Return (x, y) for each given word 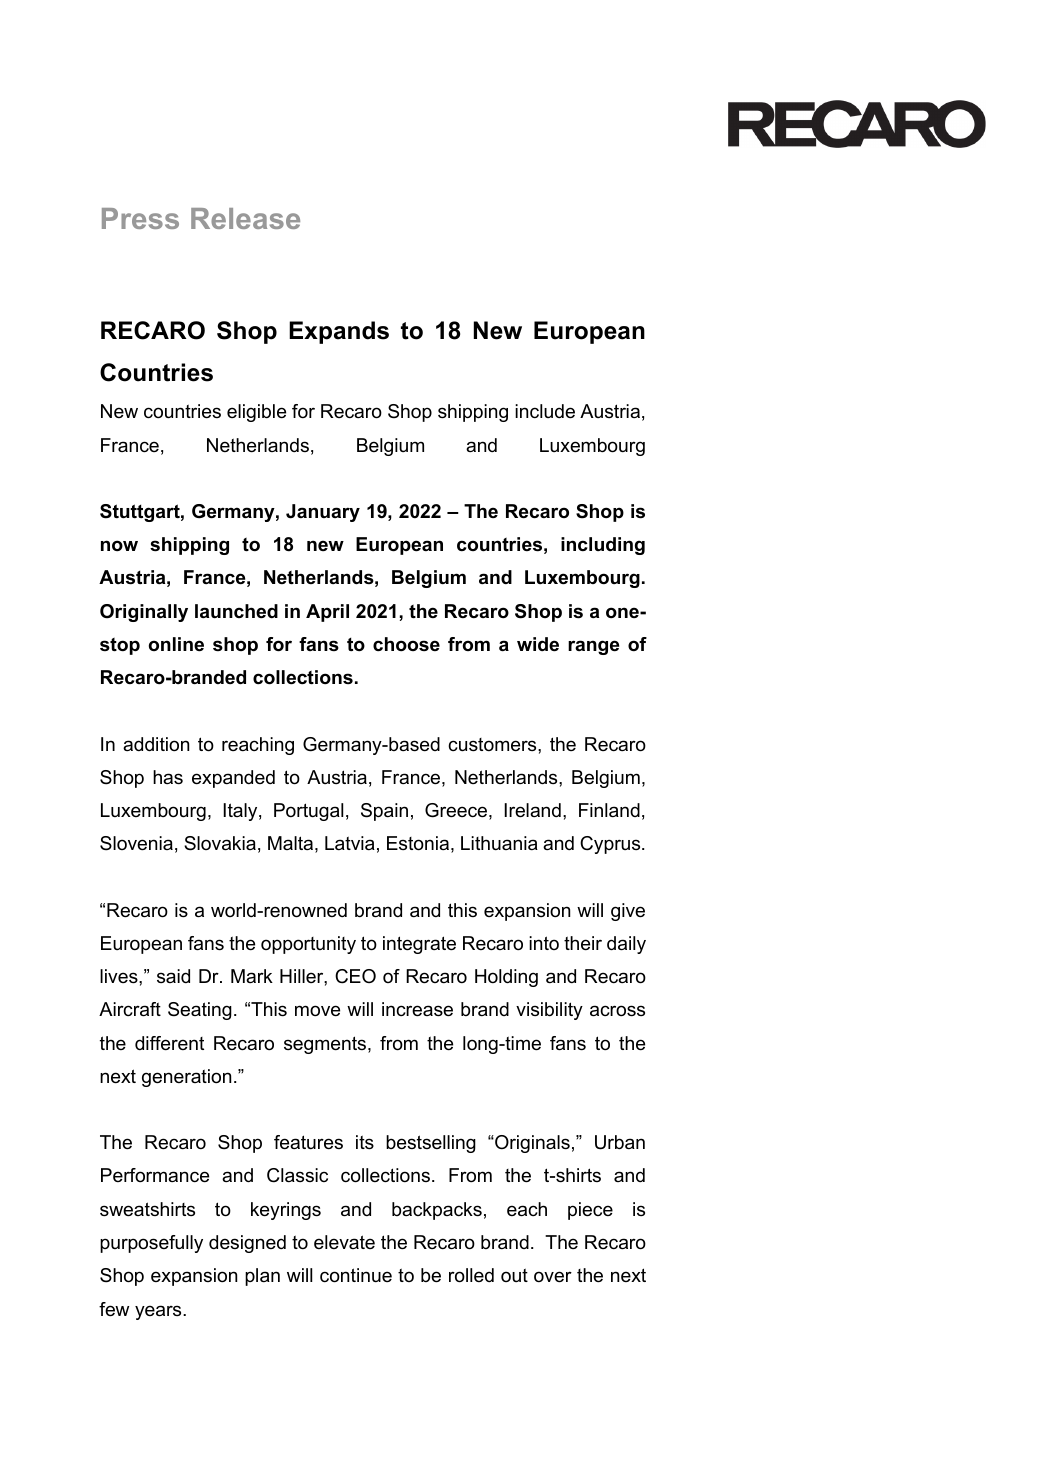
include (545, 411)
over (553, 1277)
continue (356, 1275)
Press (140, 218)
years (159, 1312)
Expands (339, 332)
